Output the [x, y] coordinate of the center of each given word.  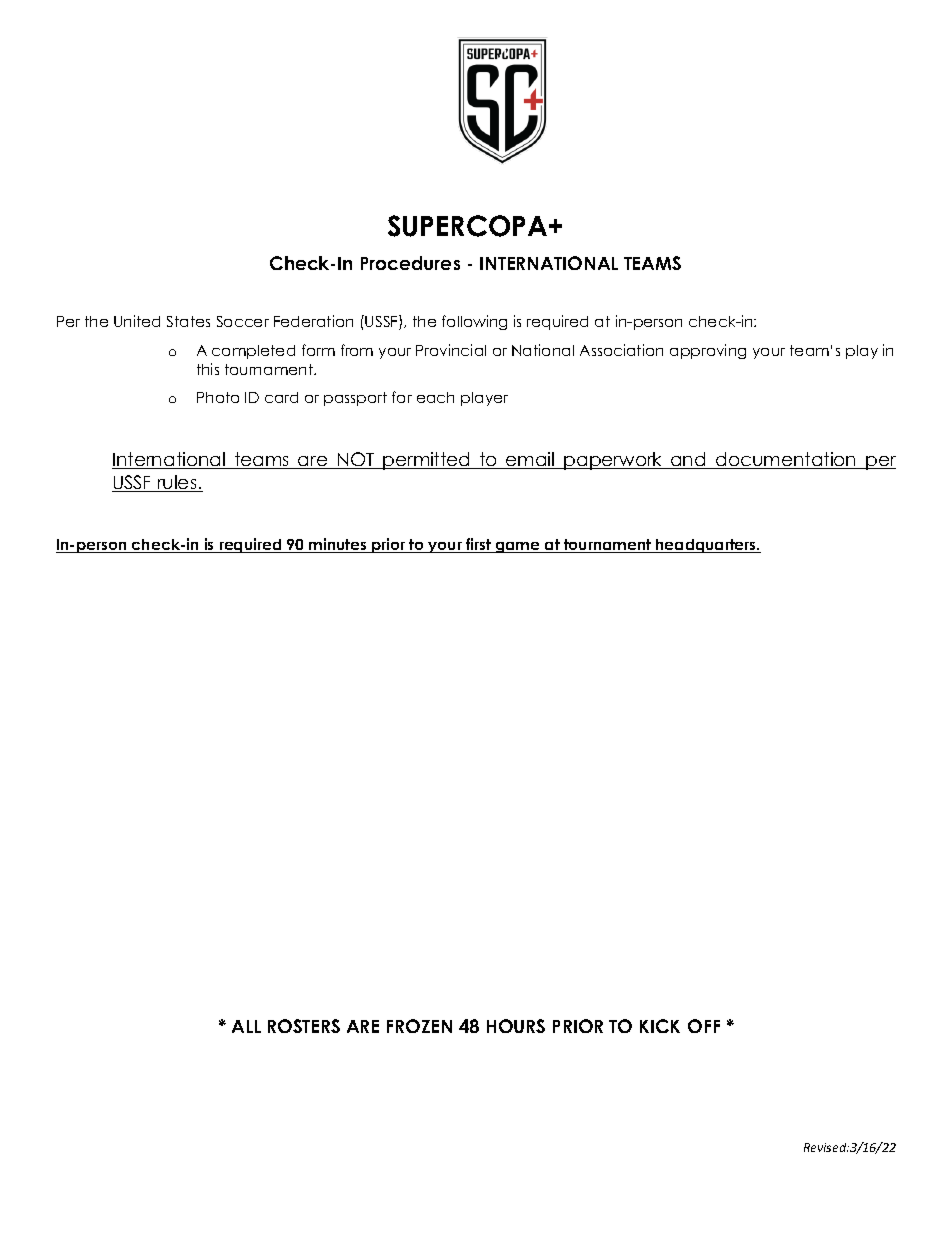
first [478, 545]
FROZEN [419, 1026]
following [474, 322]
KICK [660, 1026]
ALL [246, 1026]
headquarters [706, 546]
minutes [338, 545]
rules [177, 483]
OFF [704, 1026]
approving [708, 351]
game [518, 547]
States [188, 321]
